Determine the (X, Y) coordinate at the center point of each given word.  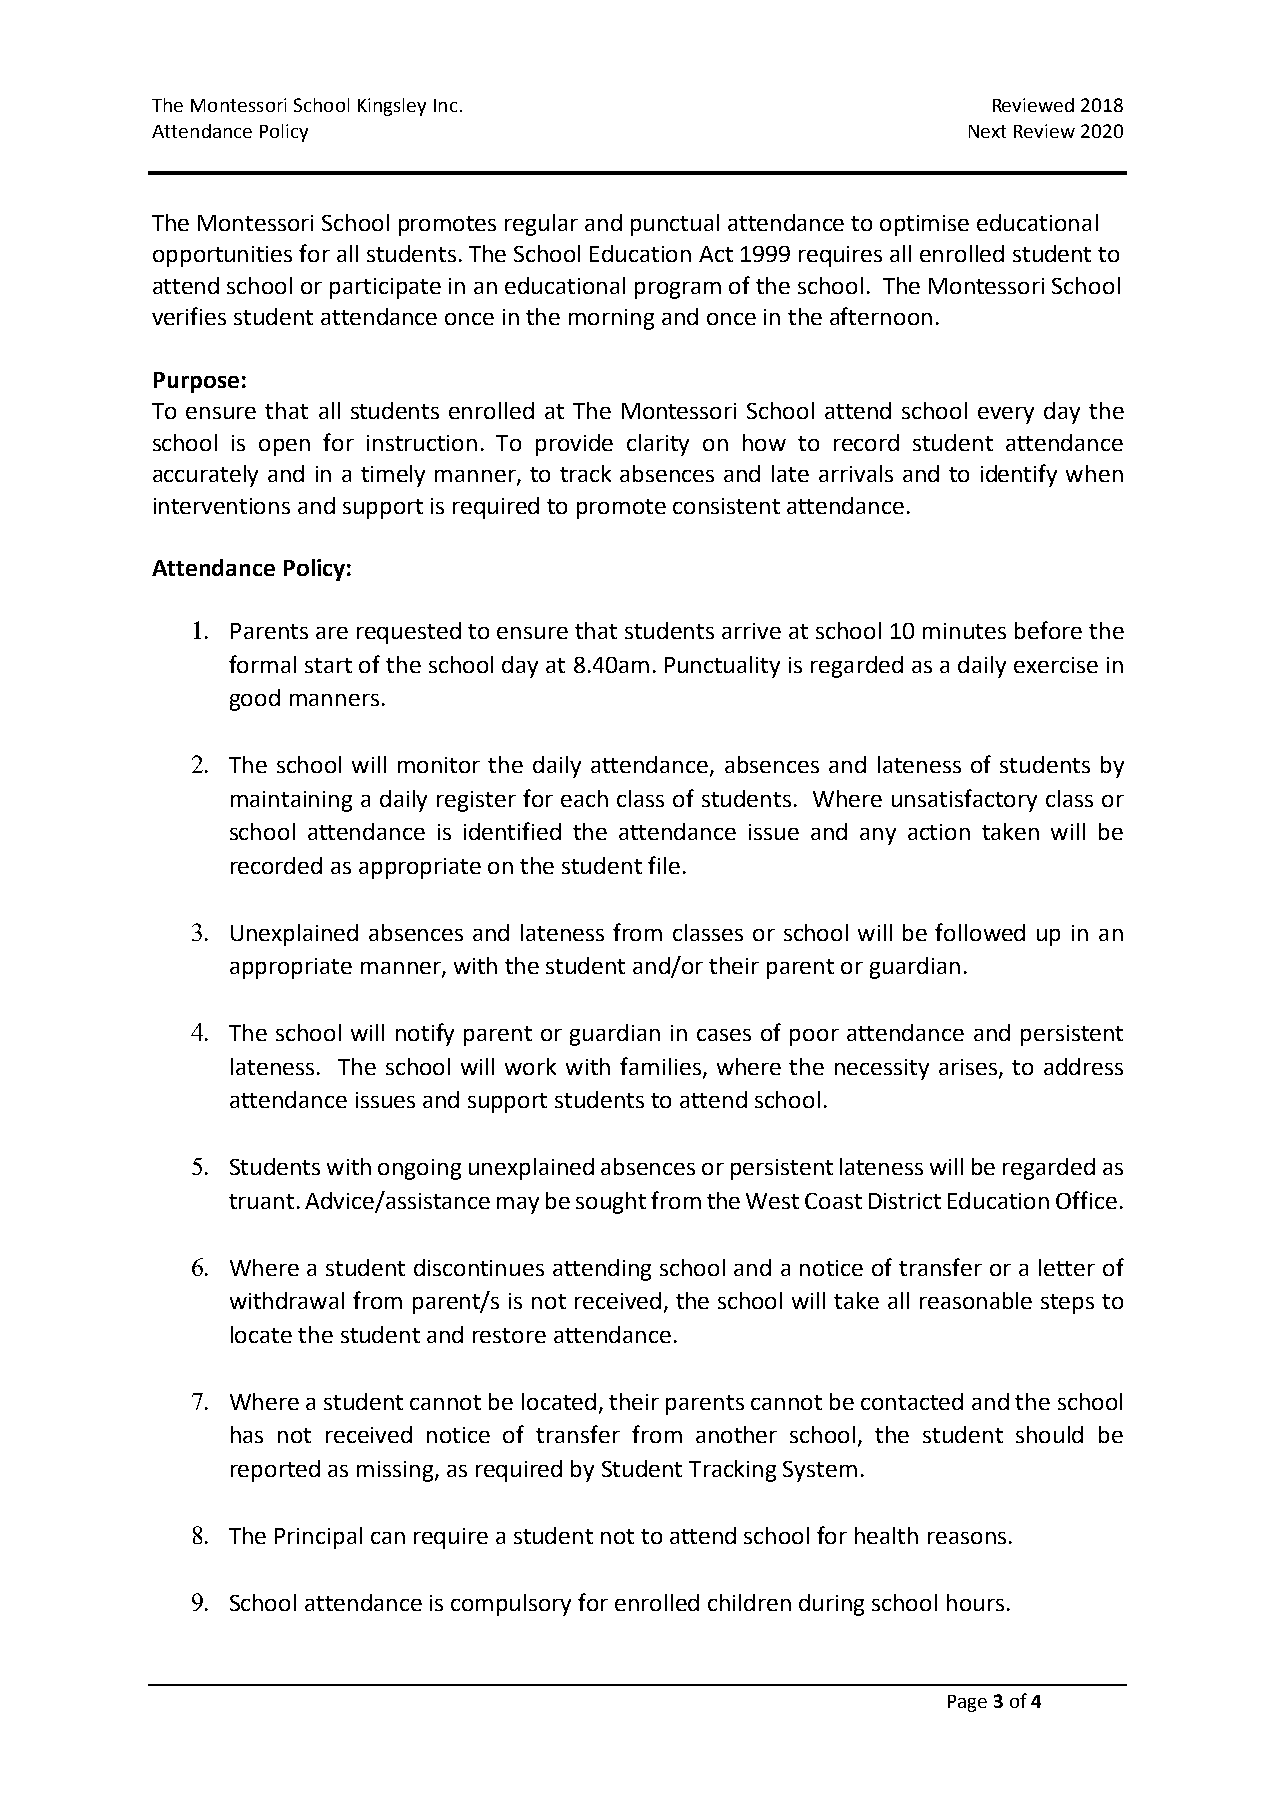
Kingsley (392, 107)
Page (967, 1703)
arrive (751, 631)
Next (987, 131)
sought (611, 1203)
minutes (964, 631)
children (749, 1602)
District (905, 1201)
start (328, 665)
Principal (318, 1538)
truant (261, 1201)
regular (541, 225)
